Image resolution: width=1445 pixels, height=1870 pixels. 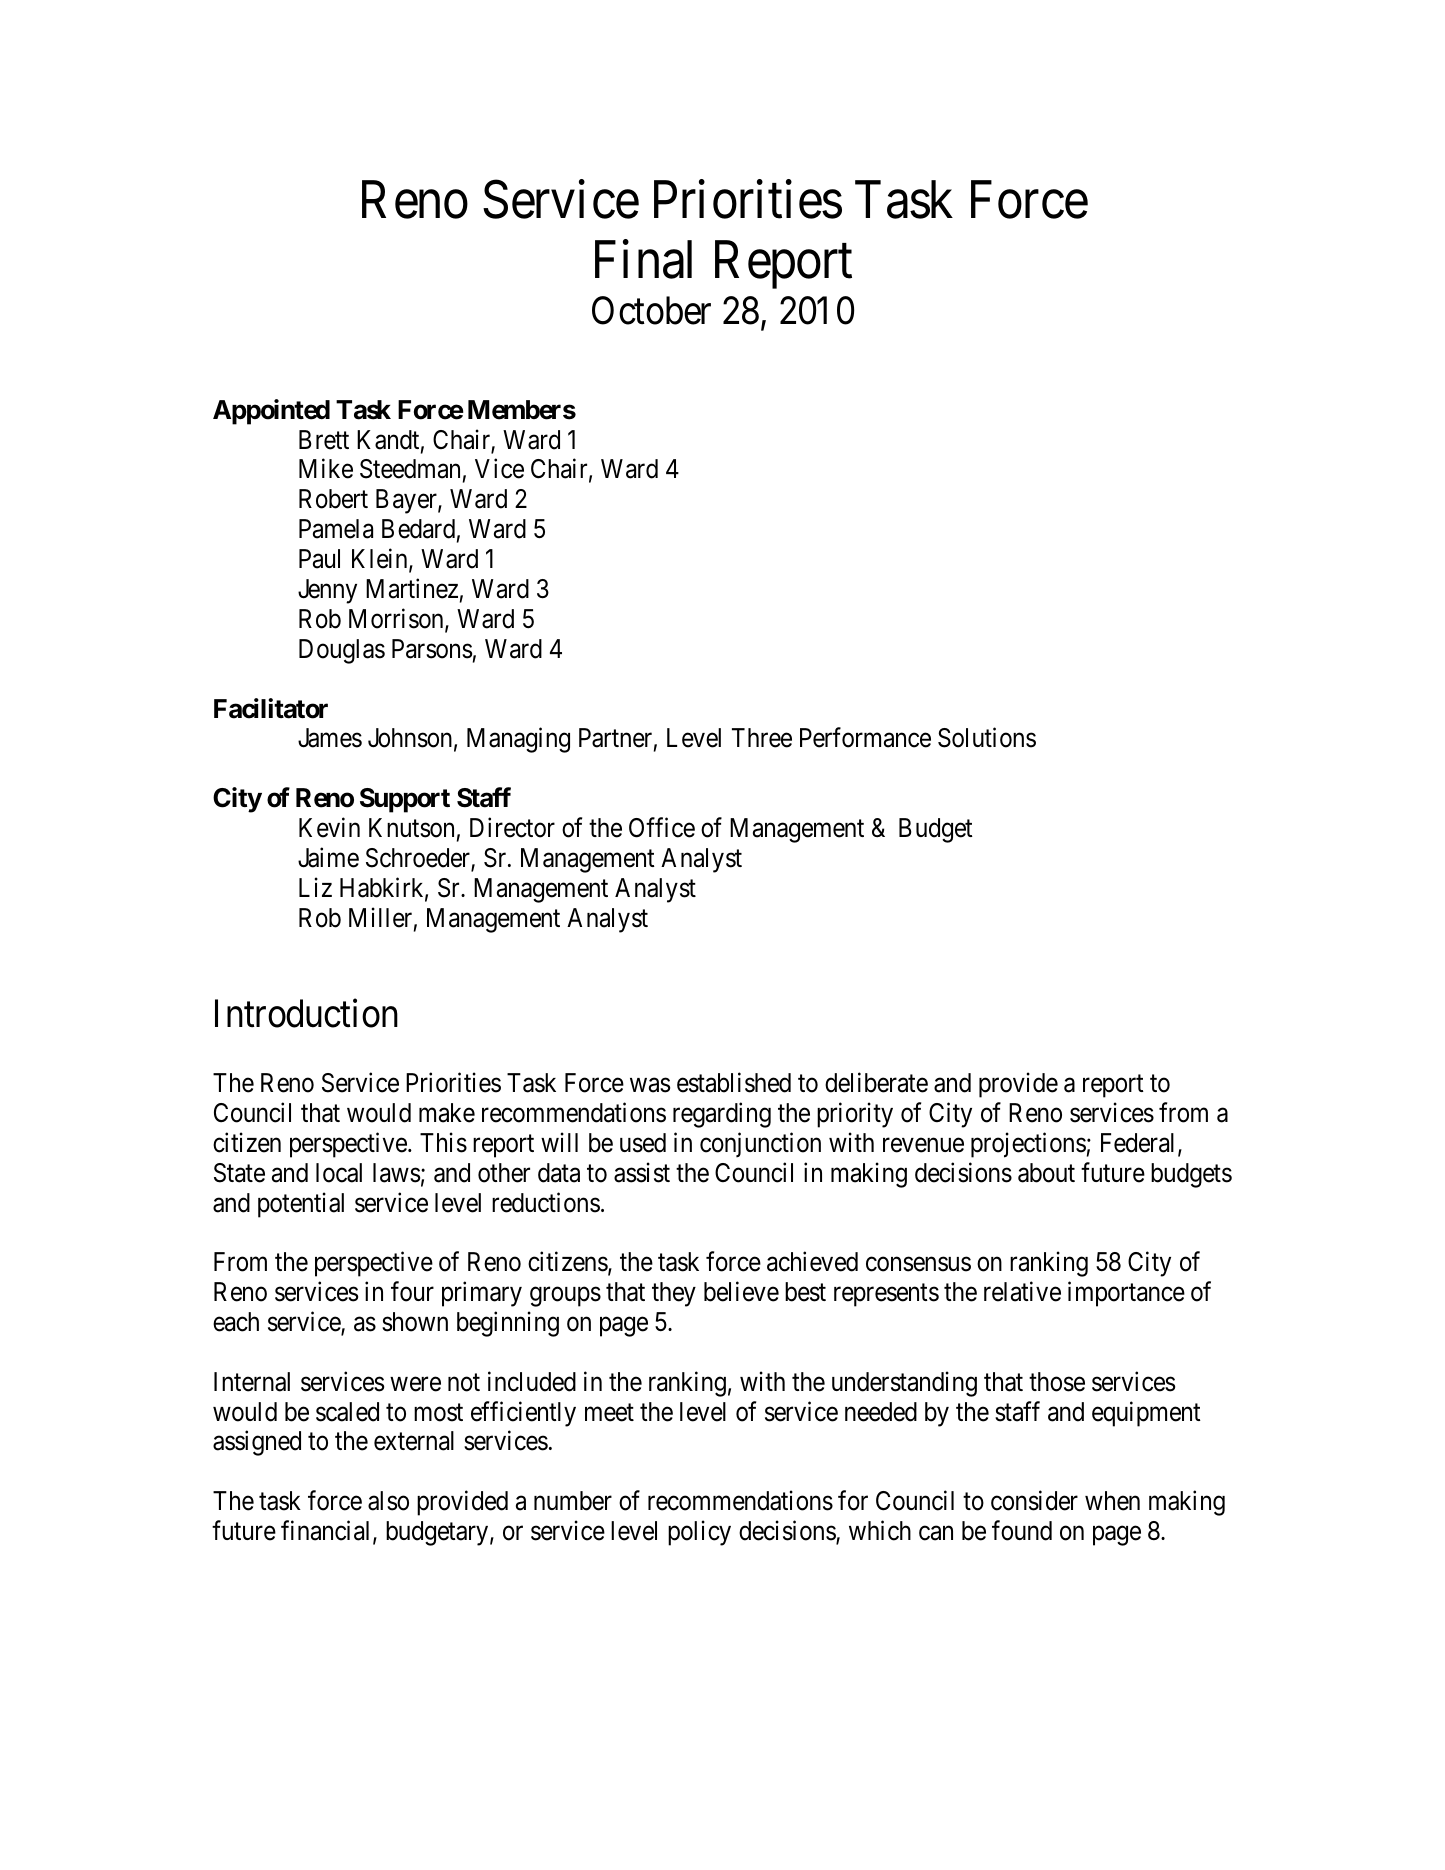 What do you see at coordinates (987, 738) in the screenshot?
I see `Solutions` at bounding box center [987, 738].
